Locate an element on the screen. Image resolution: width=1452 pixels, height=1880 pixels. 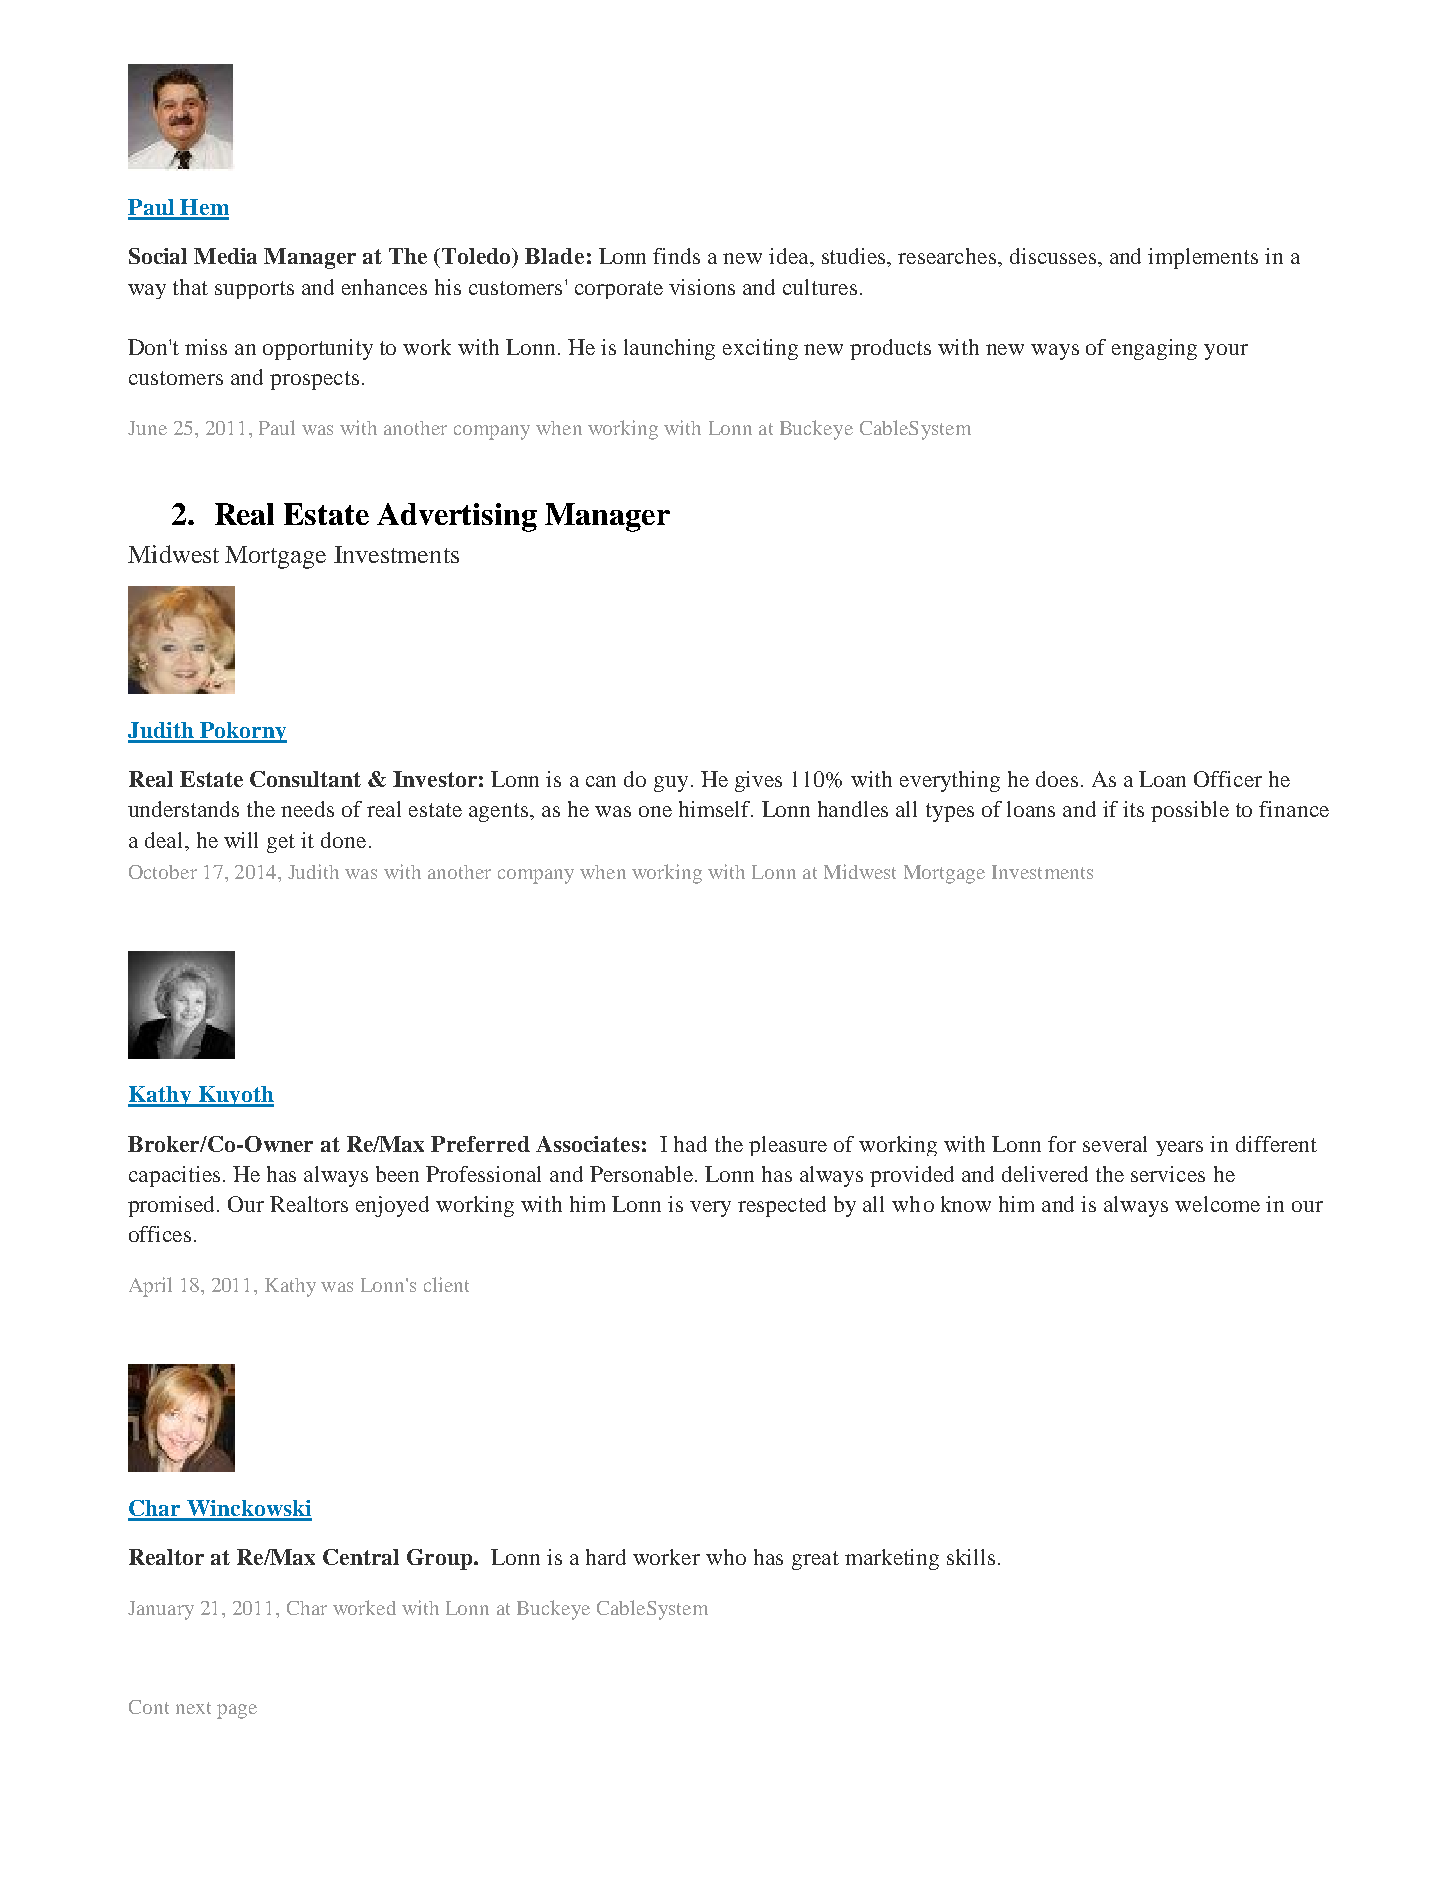
engaging is located at coordinates (1154, 349).
